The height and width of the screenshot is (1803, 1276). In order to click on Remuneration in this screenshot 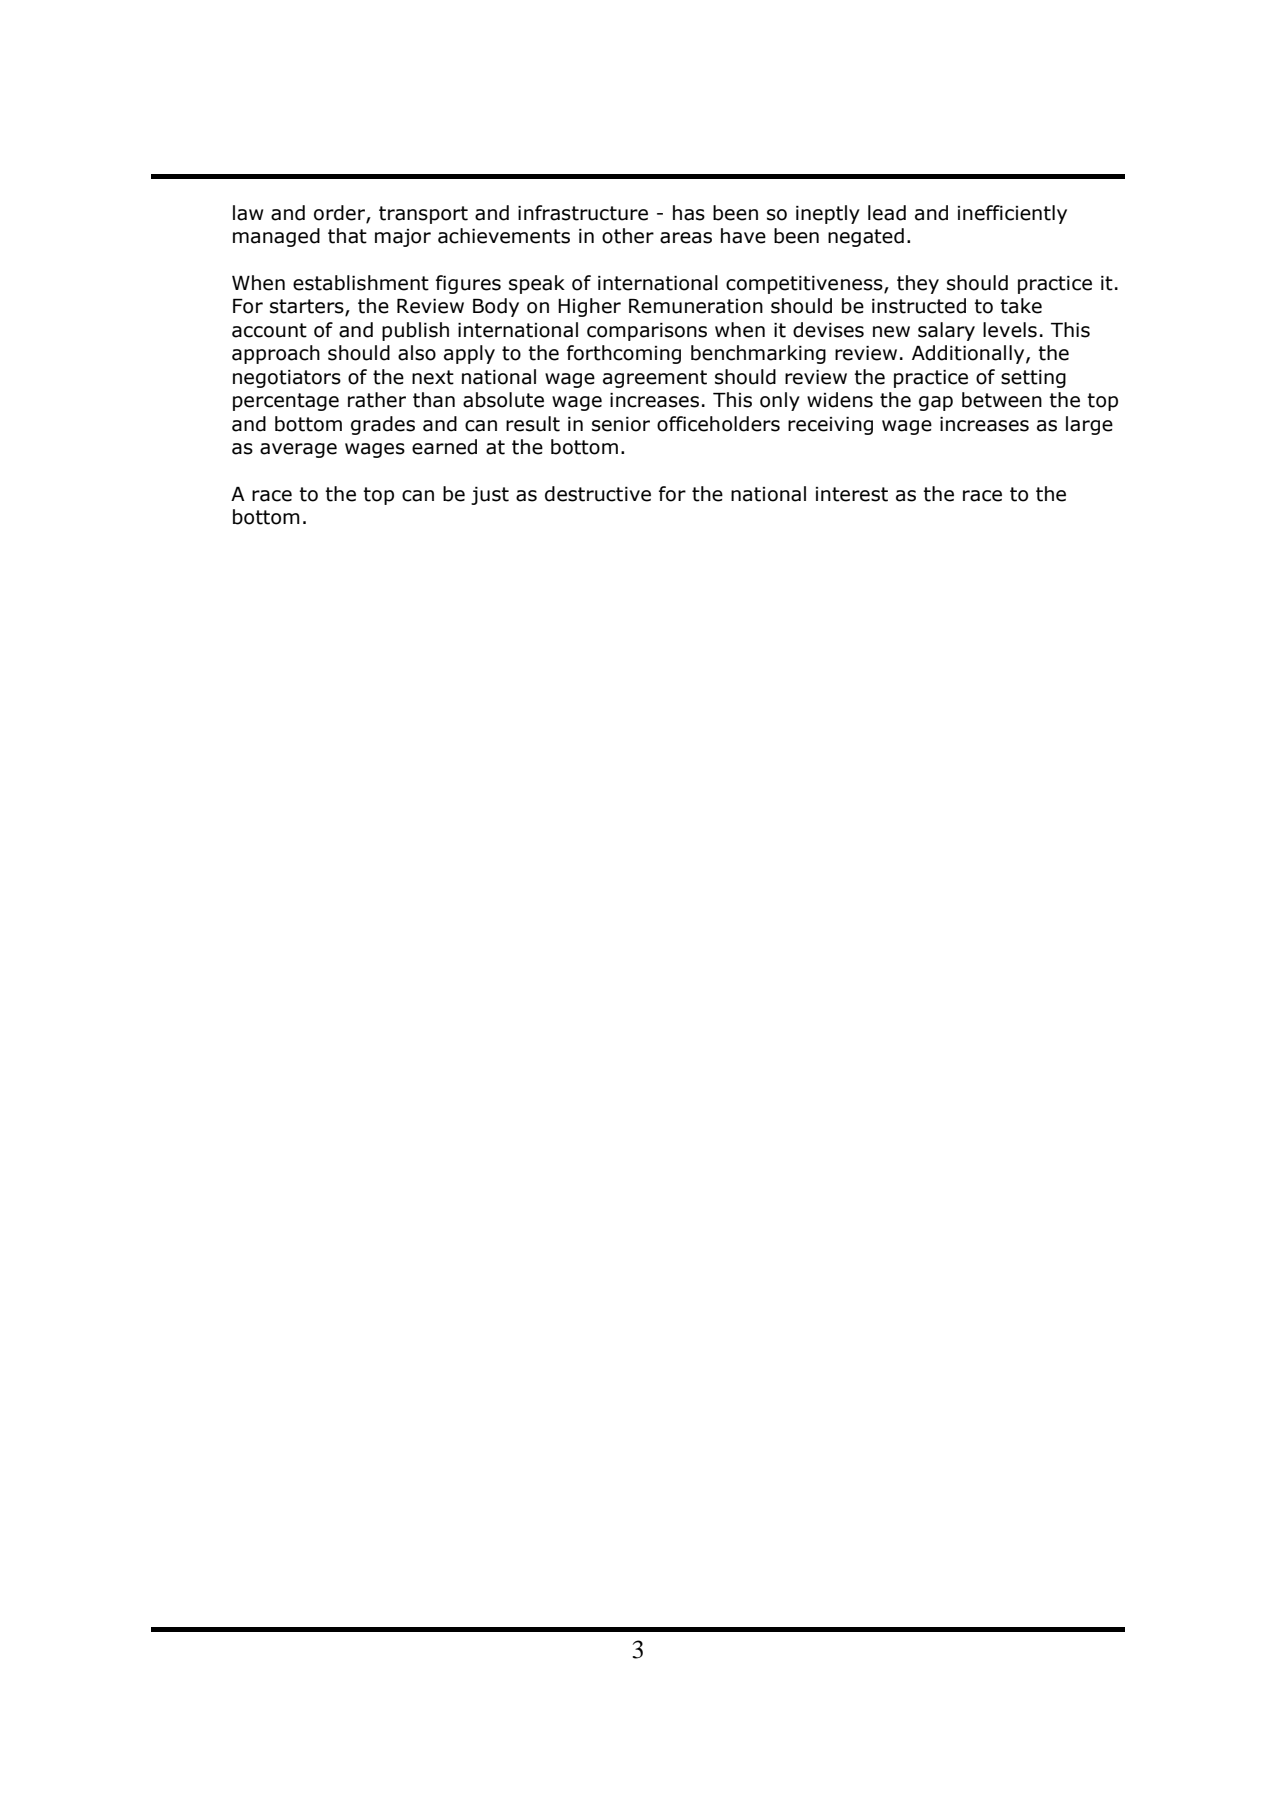, I will do `click(696, 306)`.
